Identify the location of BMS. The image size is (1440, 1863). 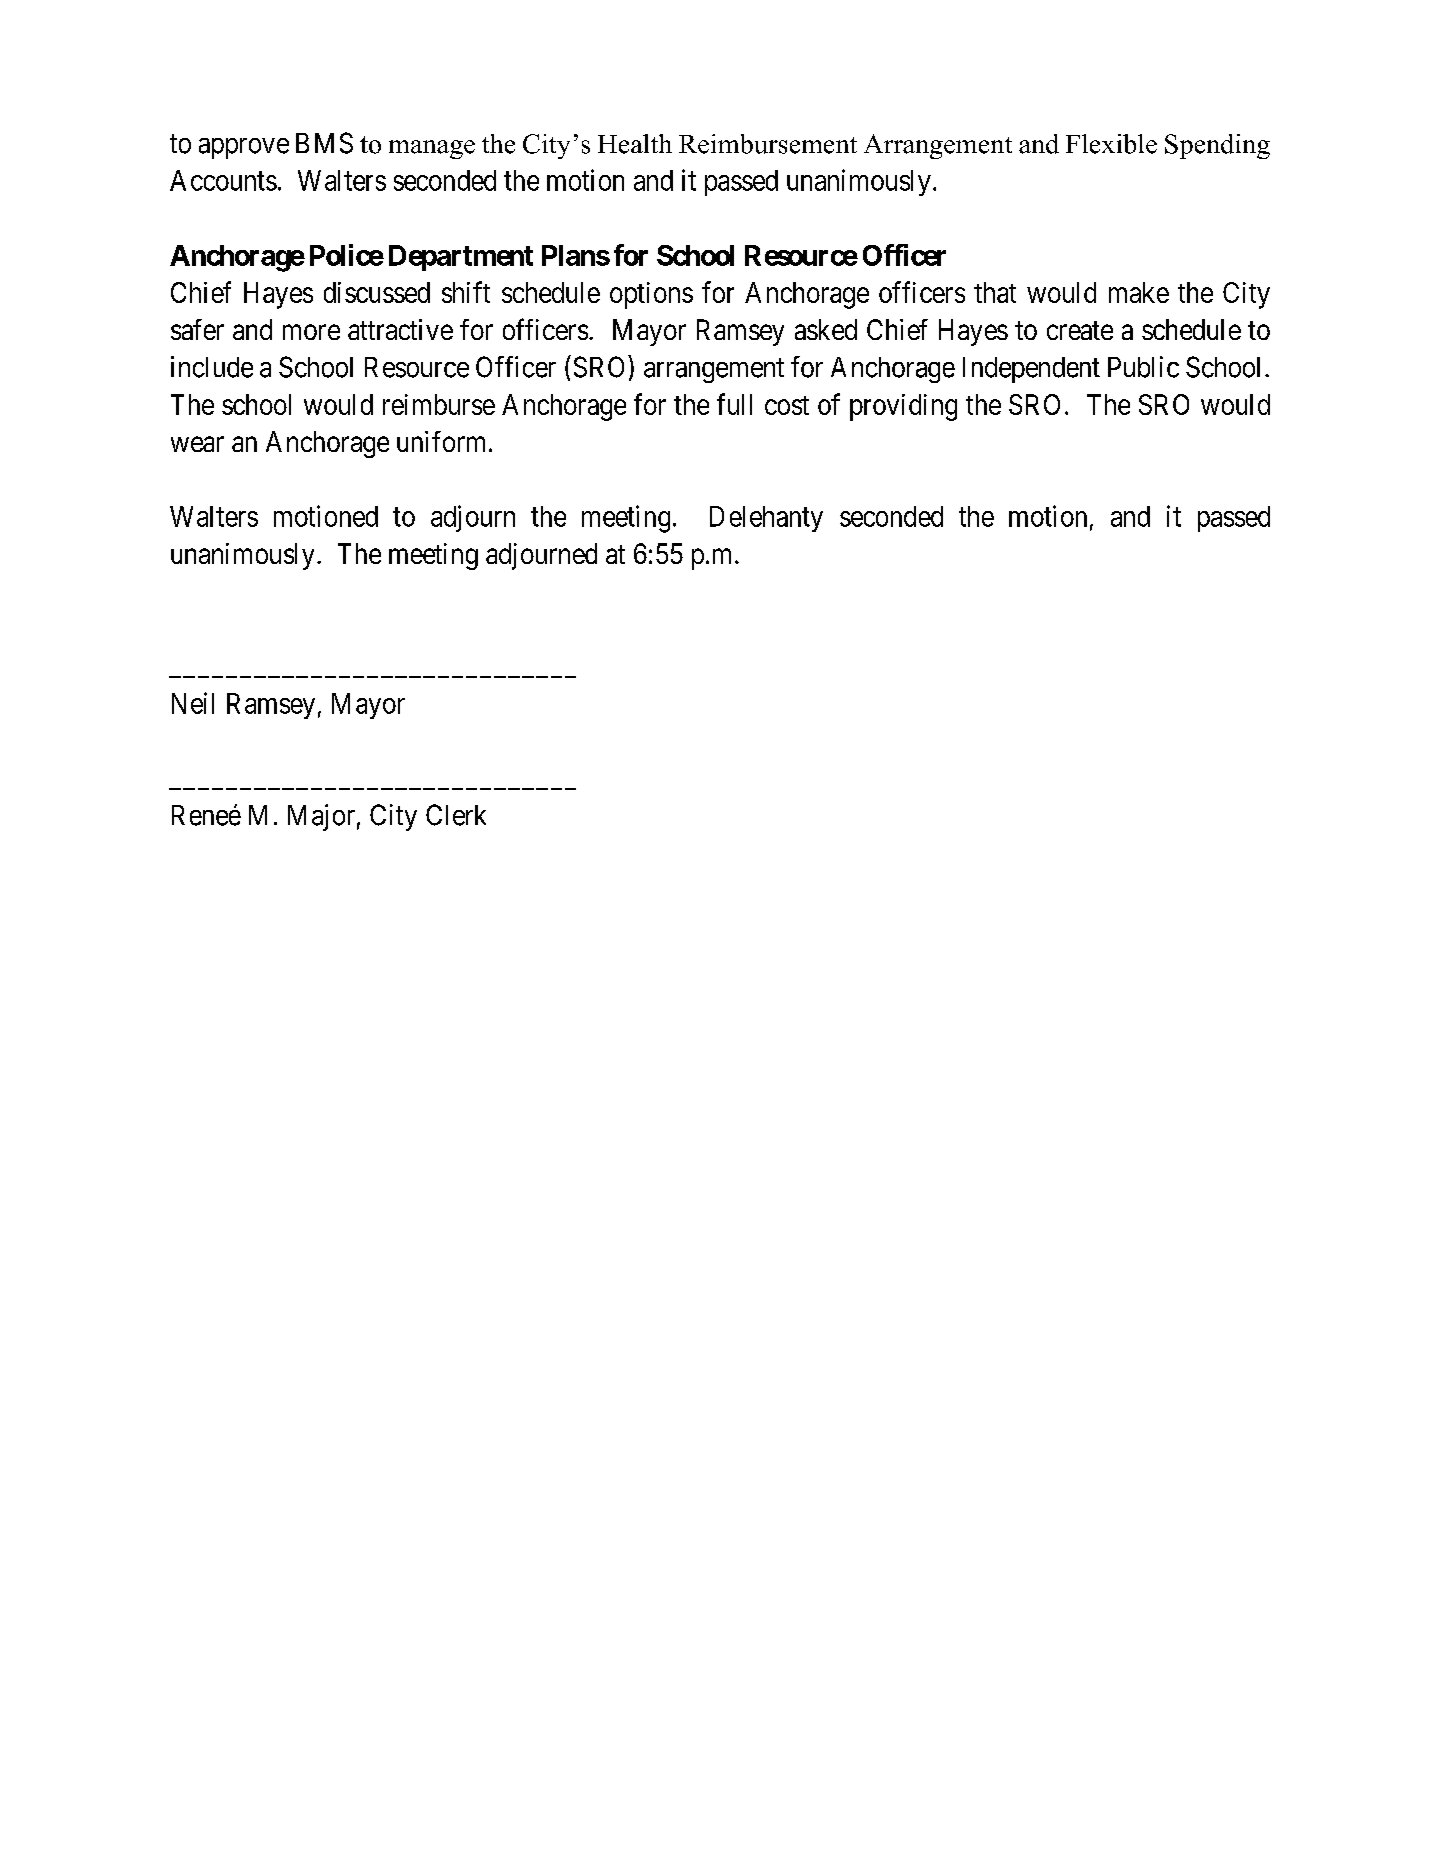
(324, 143).
